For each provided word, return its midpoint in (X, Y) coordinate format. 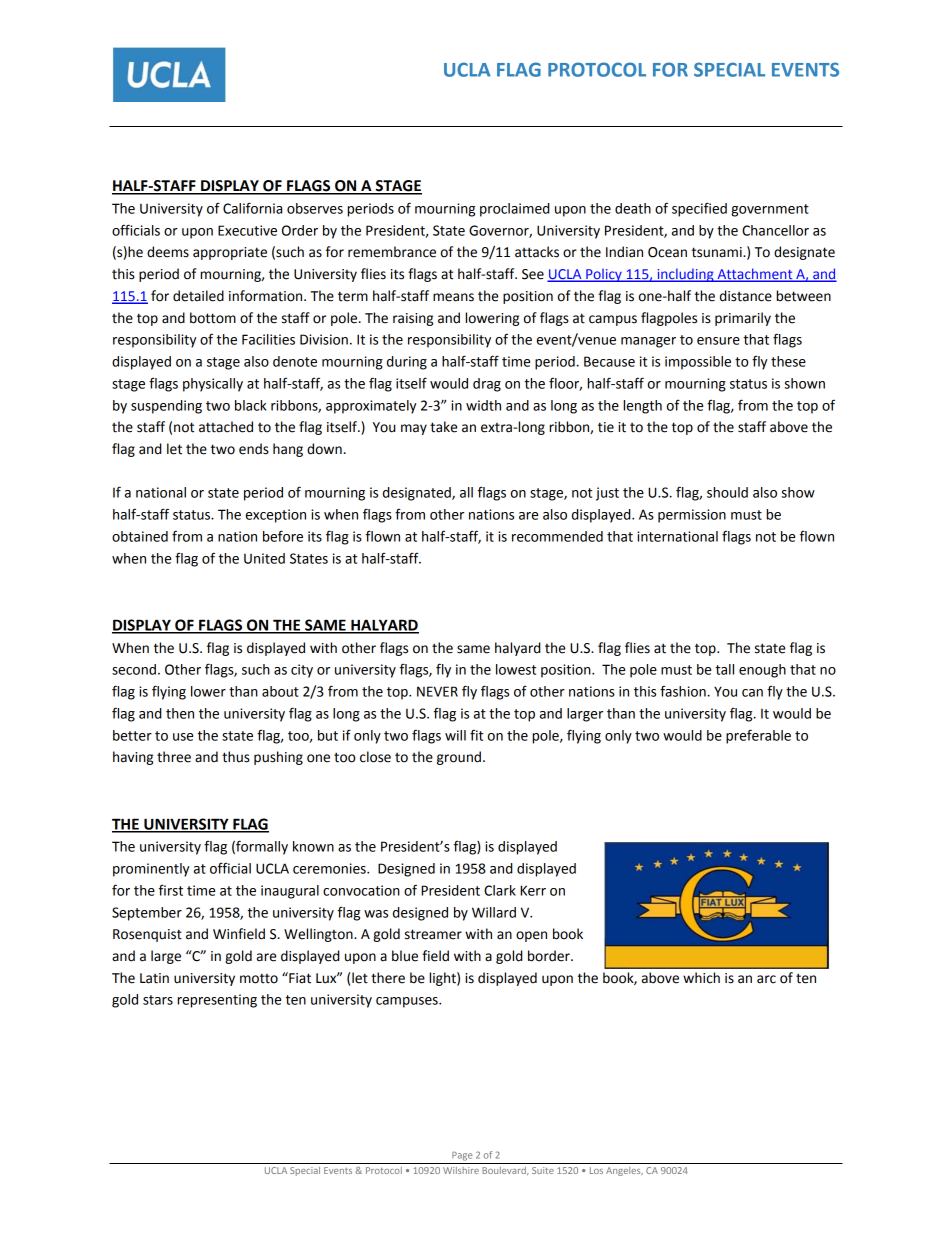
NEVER (437, 691)
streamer (433, 934)
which (701, 978)
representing (217, 1001)
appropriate (230, 253)
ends (254, 449)
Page (462, 1156)
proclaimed (515, 210)
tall (724, 669)
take (443, 427)
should (727, 492)
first (171, 890)
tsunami (718, 252)
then (180, 713)
